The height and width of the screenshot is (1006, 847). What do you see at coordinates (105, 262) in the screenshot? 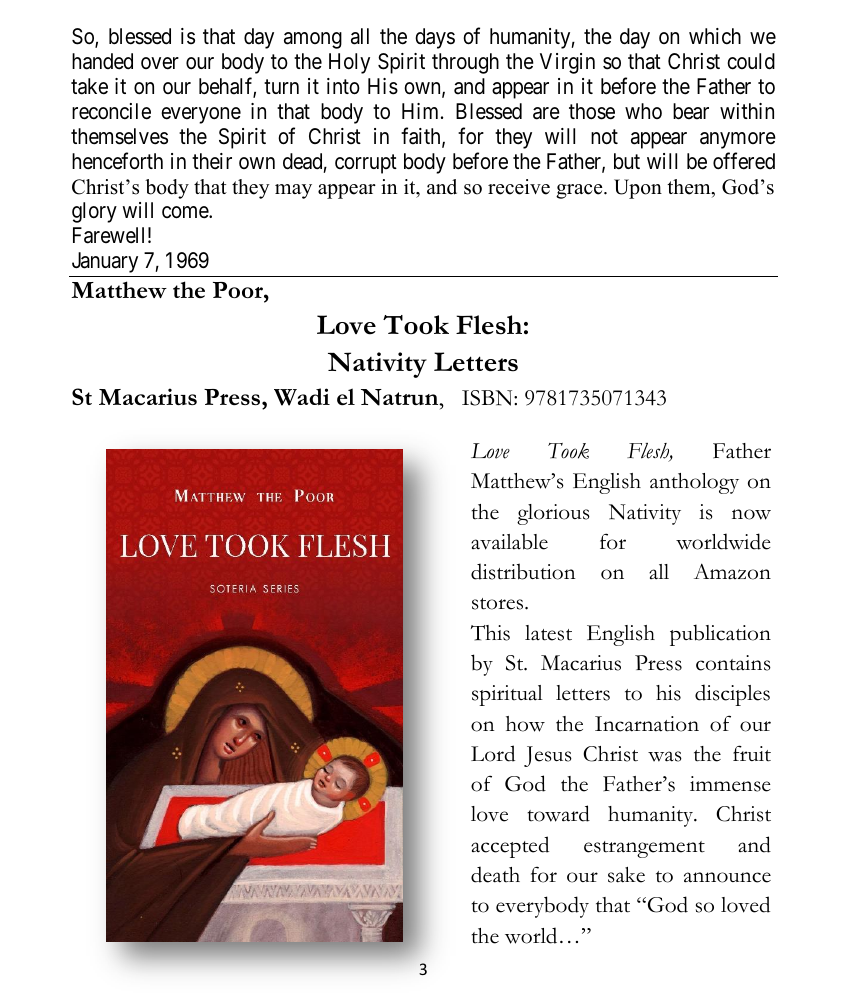
I see `January` at bounding box center [105, 262].
